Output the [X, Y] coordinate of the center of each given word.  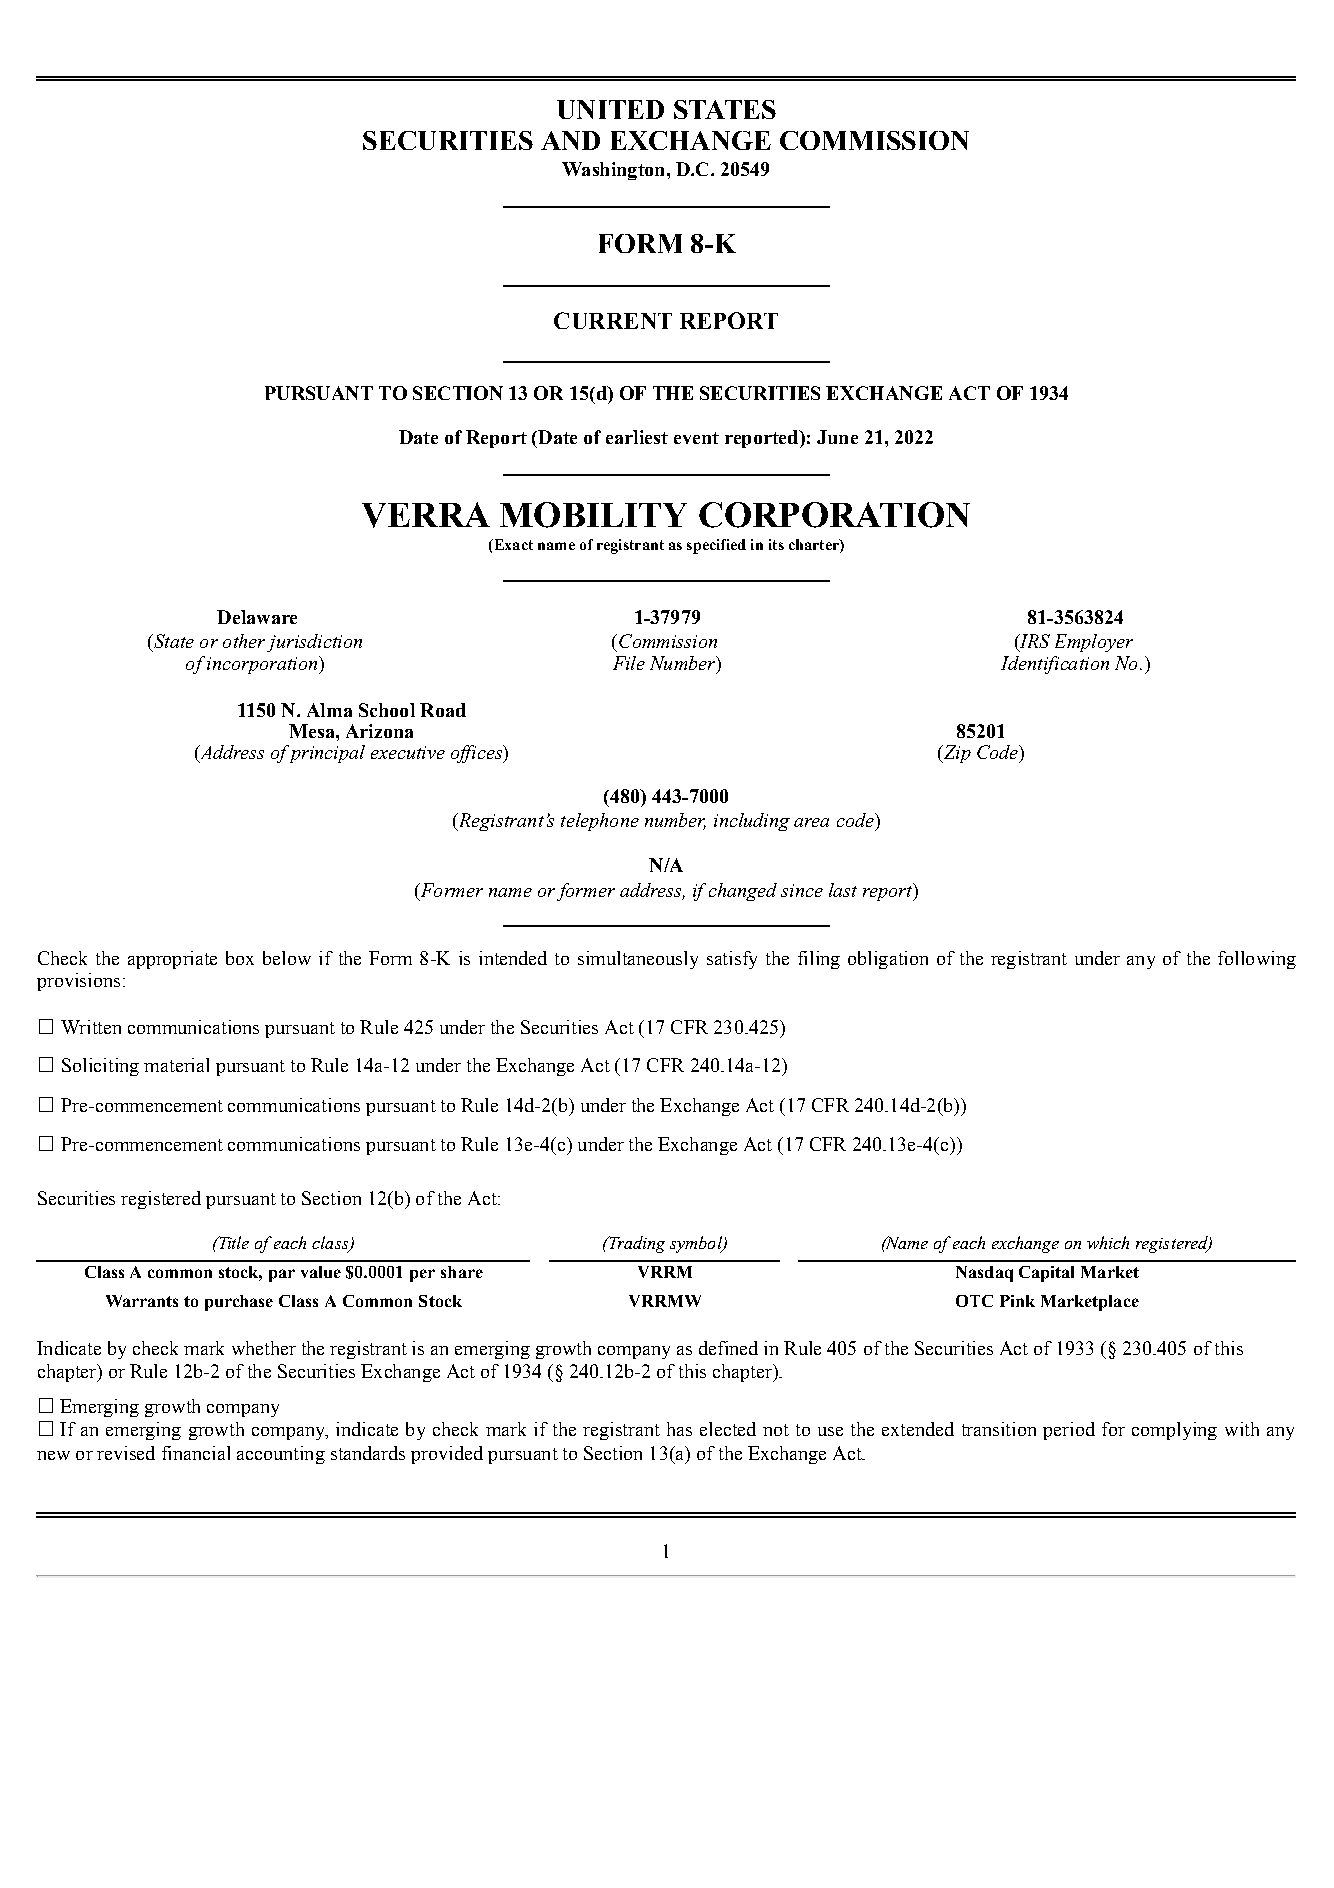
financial [196, 1453]
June [837, 437]
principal [325, 754]
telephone [600, 822]
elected [728, 1429]
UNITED [610, 109]
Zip [956, 754]
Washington [613, 171]
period [1069, 1431]
